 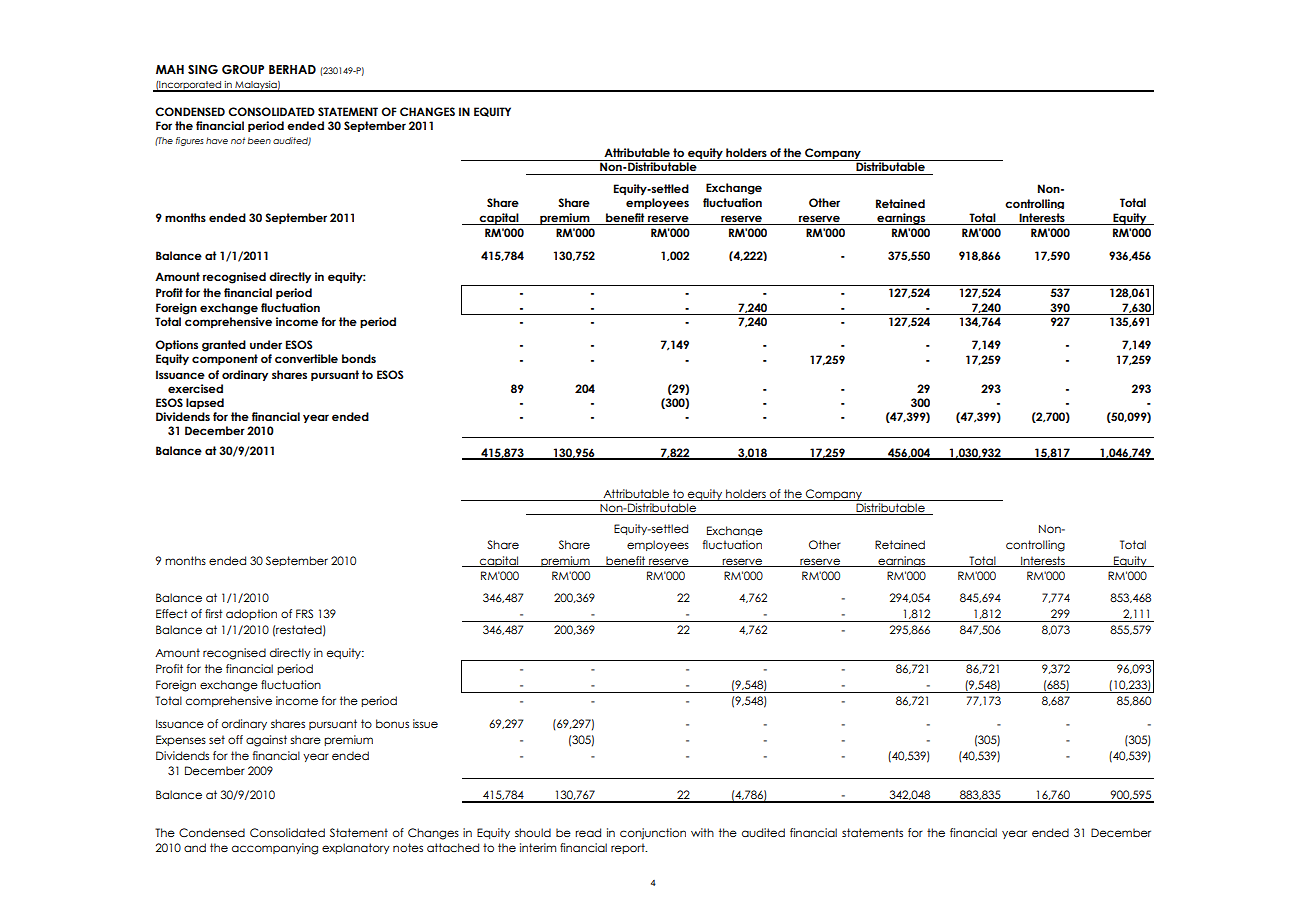 What do you see at coordinates (224, 346) in the screenshot?
I see `granted` at bounding box center [224, 346].
